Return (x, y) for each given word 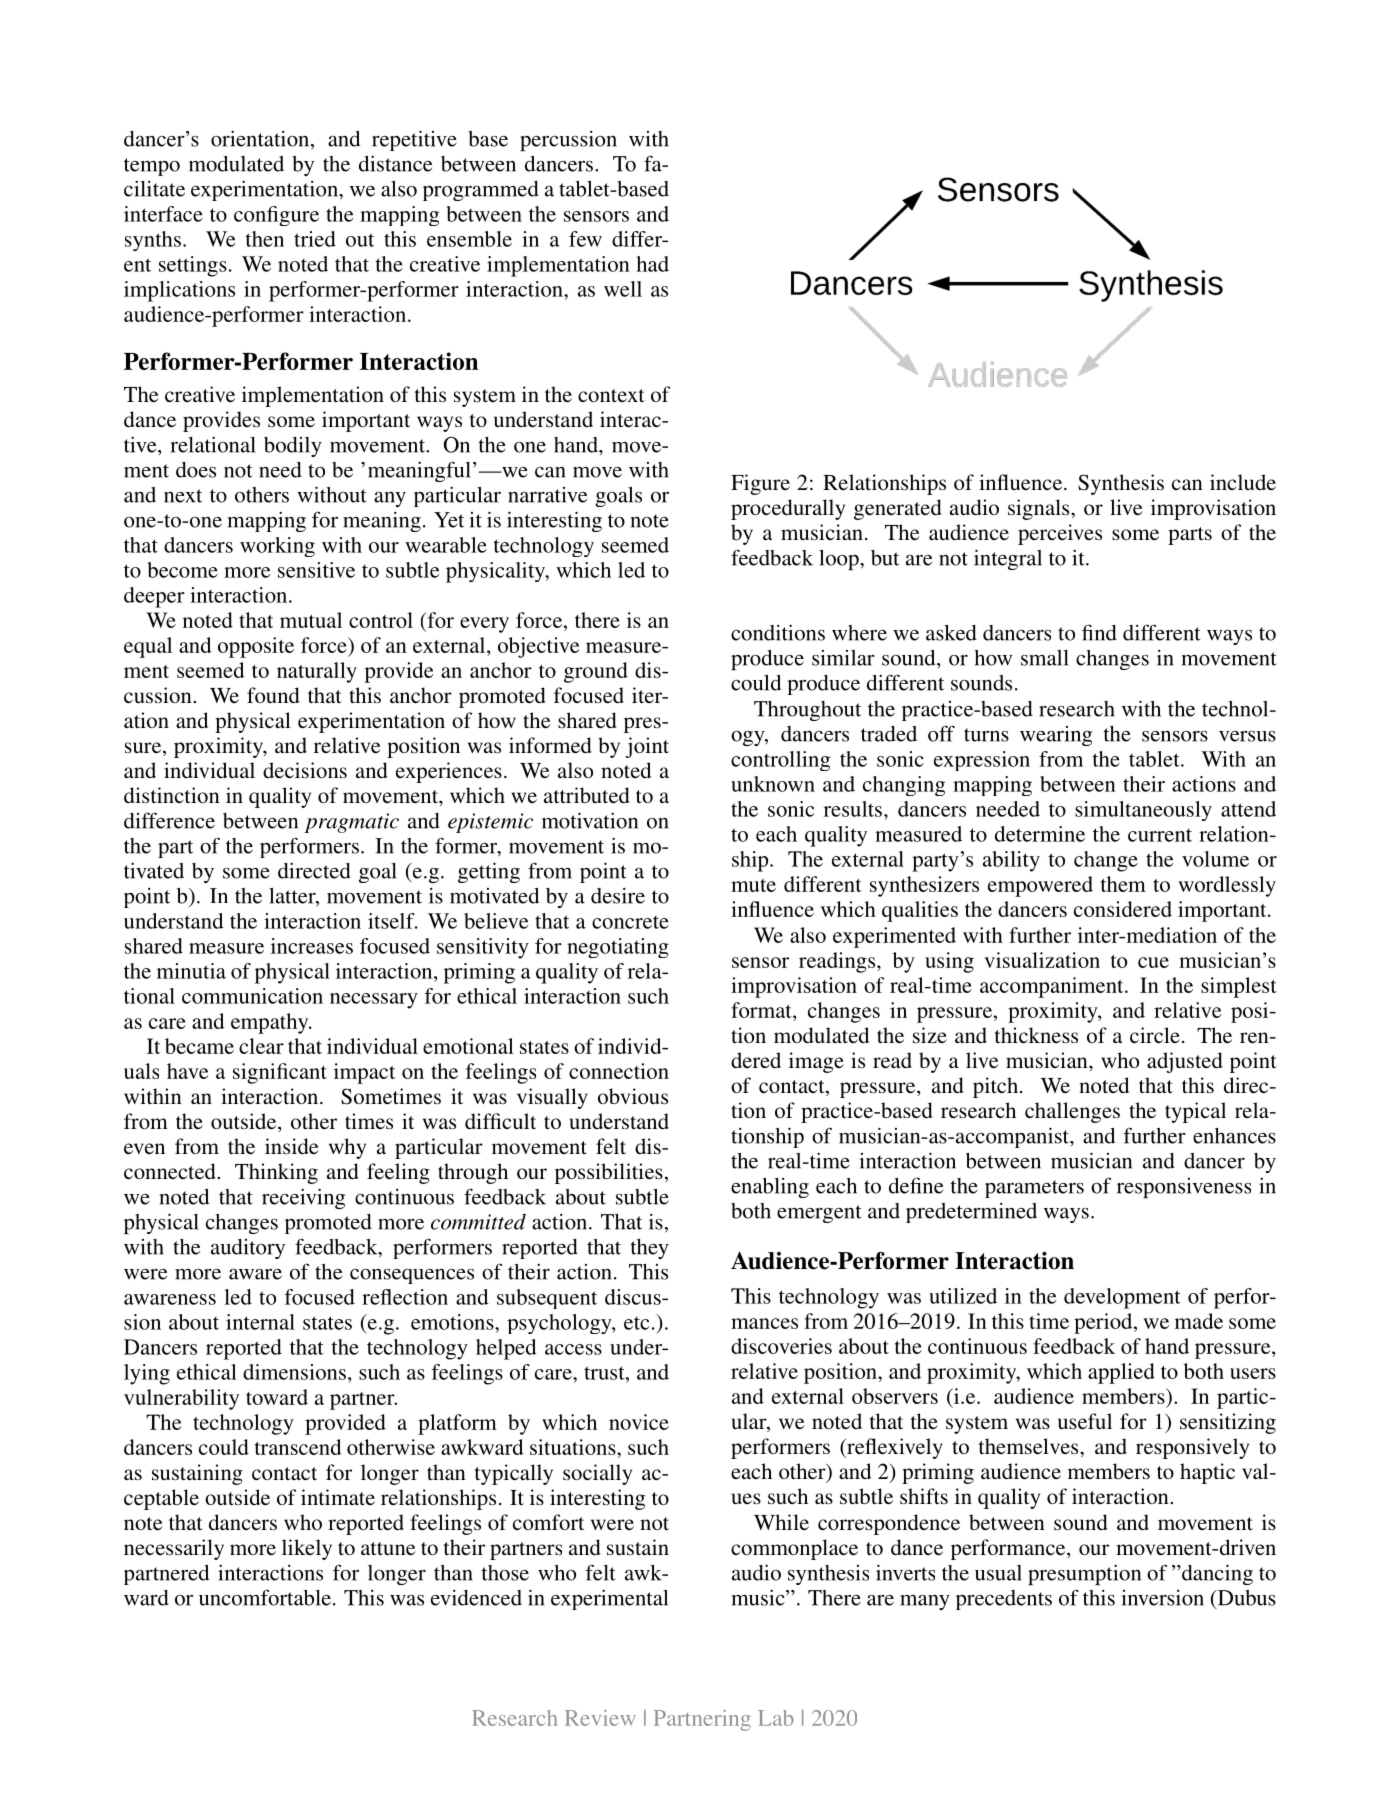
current (1160, 835)
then (265, 239)
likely (307, 1549)
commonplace (794, 1549)
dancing (1216, 1574)
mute (753, 885)
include (1243, 482)
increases (312, 946)
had (652, 264)
